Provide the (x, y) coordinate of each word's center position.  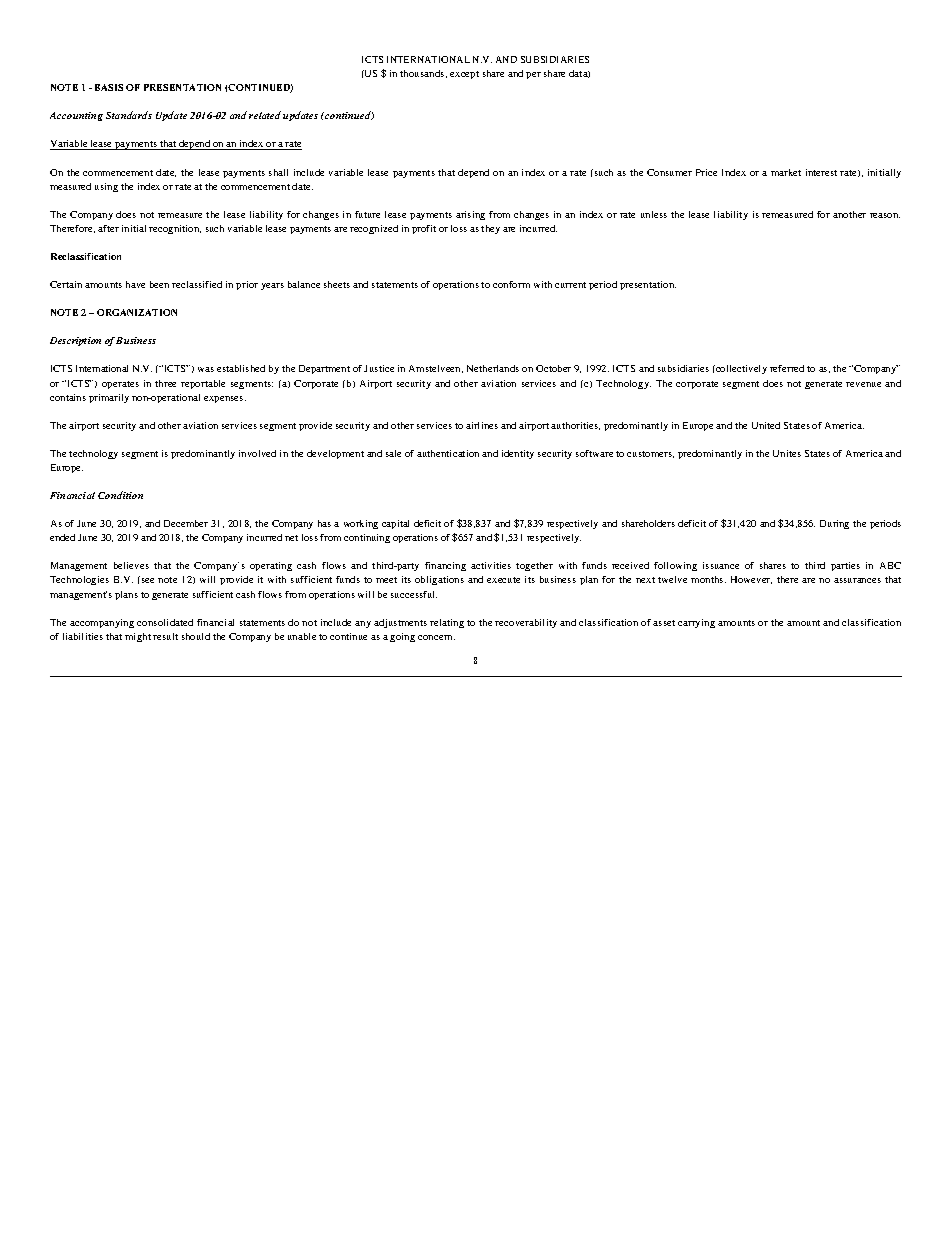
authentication (448, 453)
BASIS (109, 87)
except (464, 75)
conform (511, 284)
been (159, 284)
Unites (787, 453)
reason (885, 215)
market (786, 172)
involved (257, 453)
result (165, 636)
